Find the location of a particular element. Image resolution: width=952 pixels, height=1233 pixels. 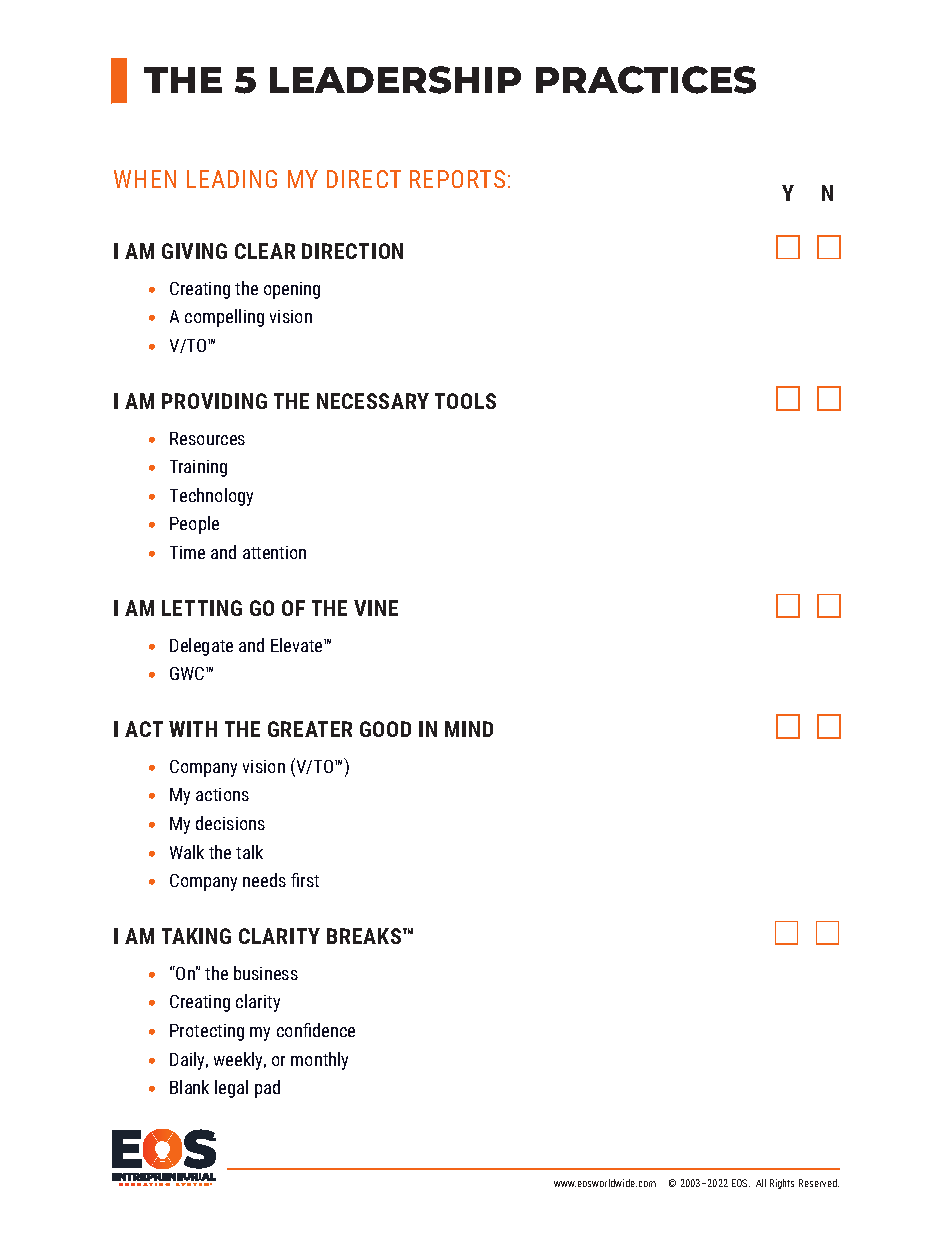

PRACTICES is located at coordinates (646, 80).
